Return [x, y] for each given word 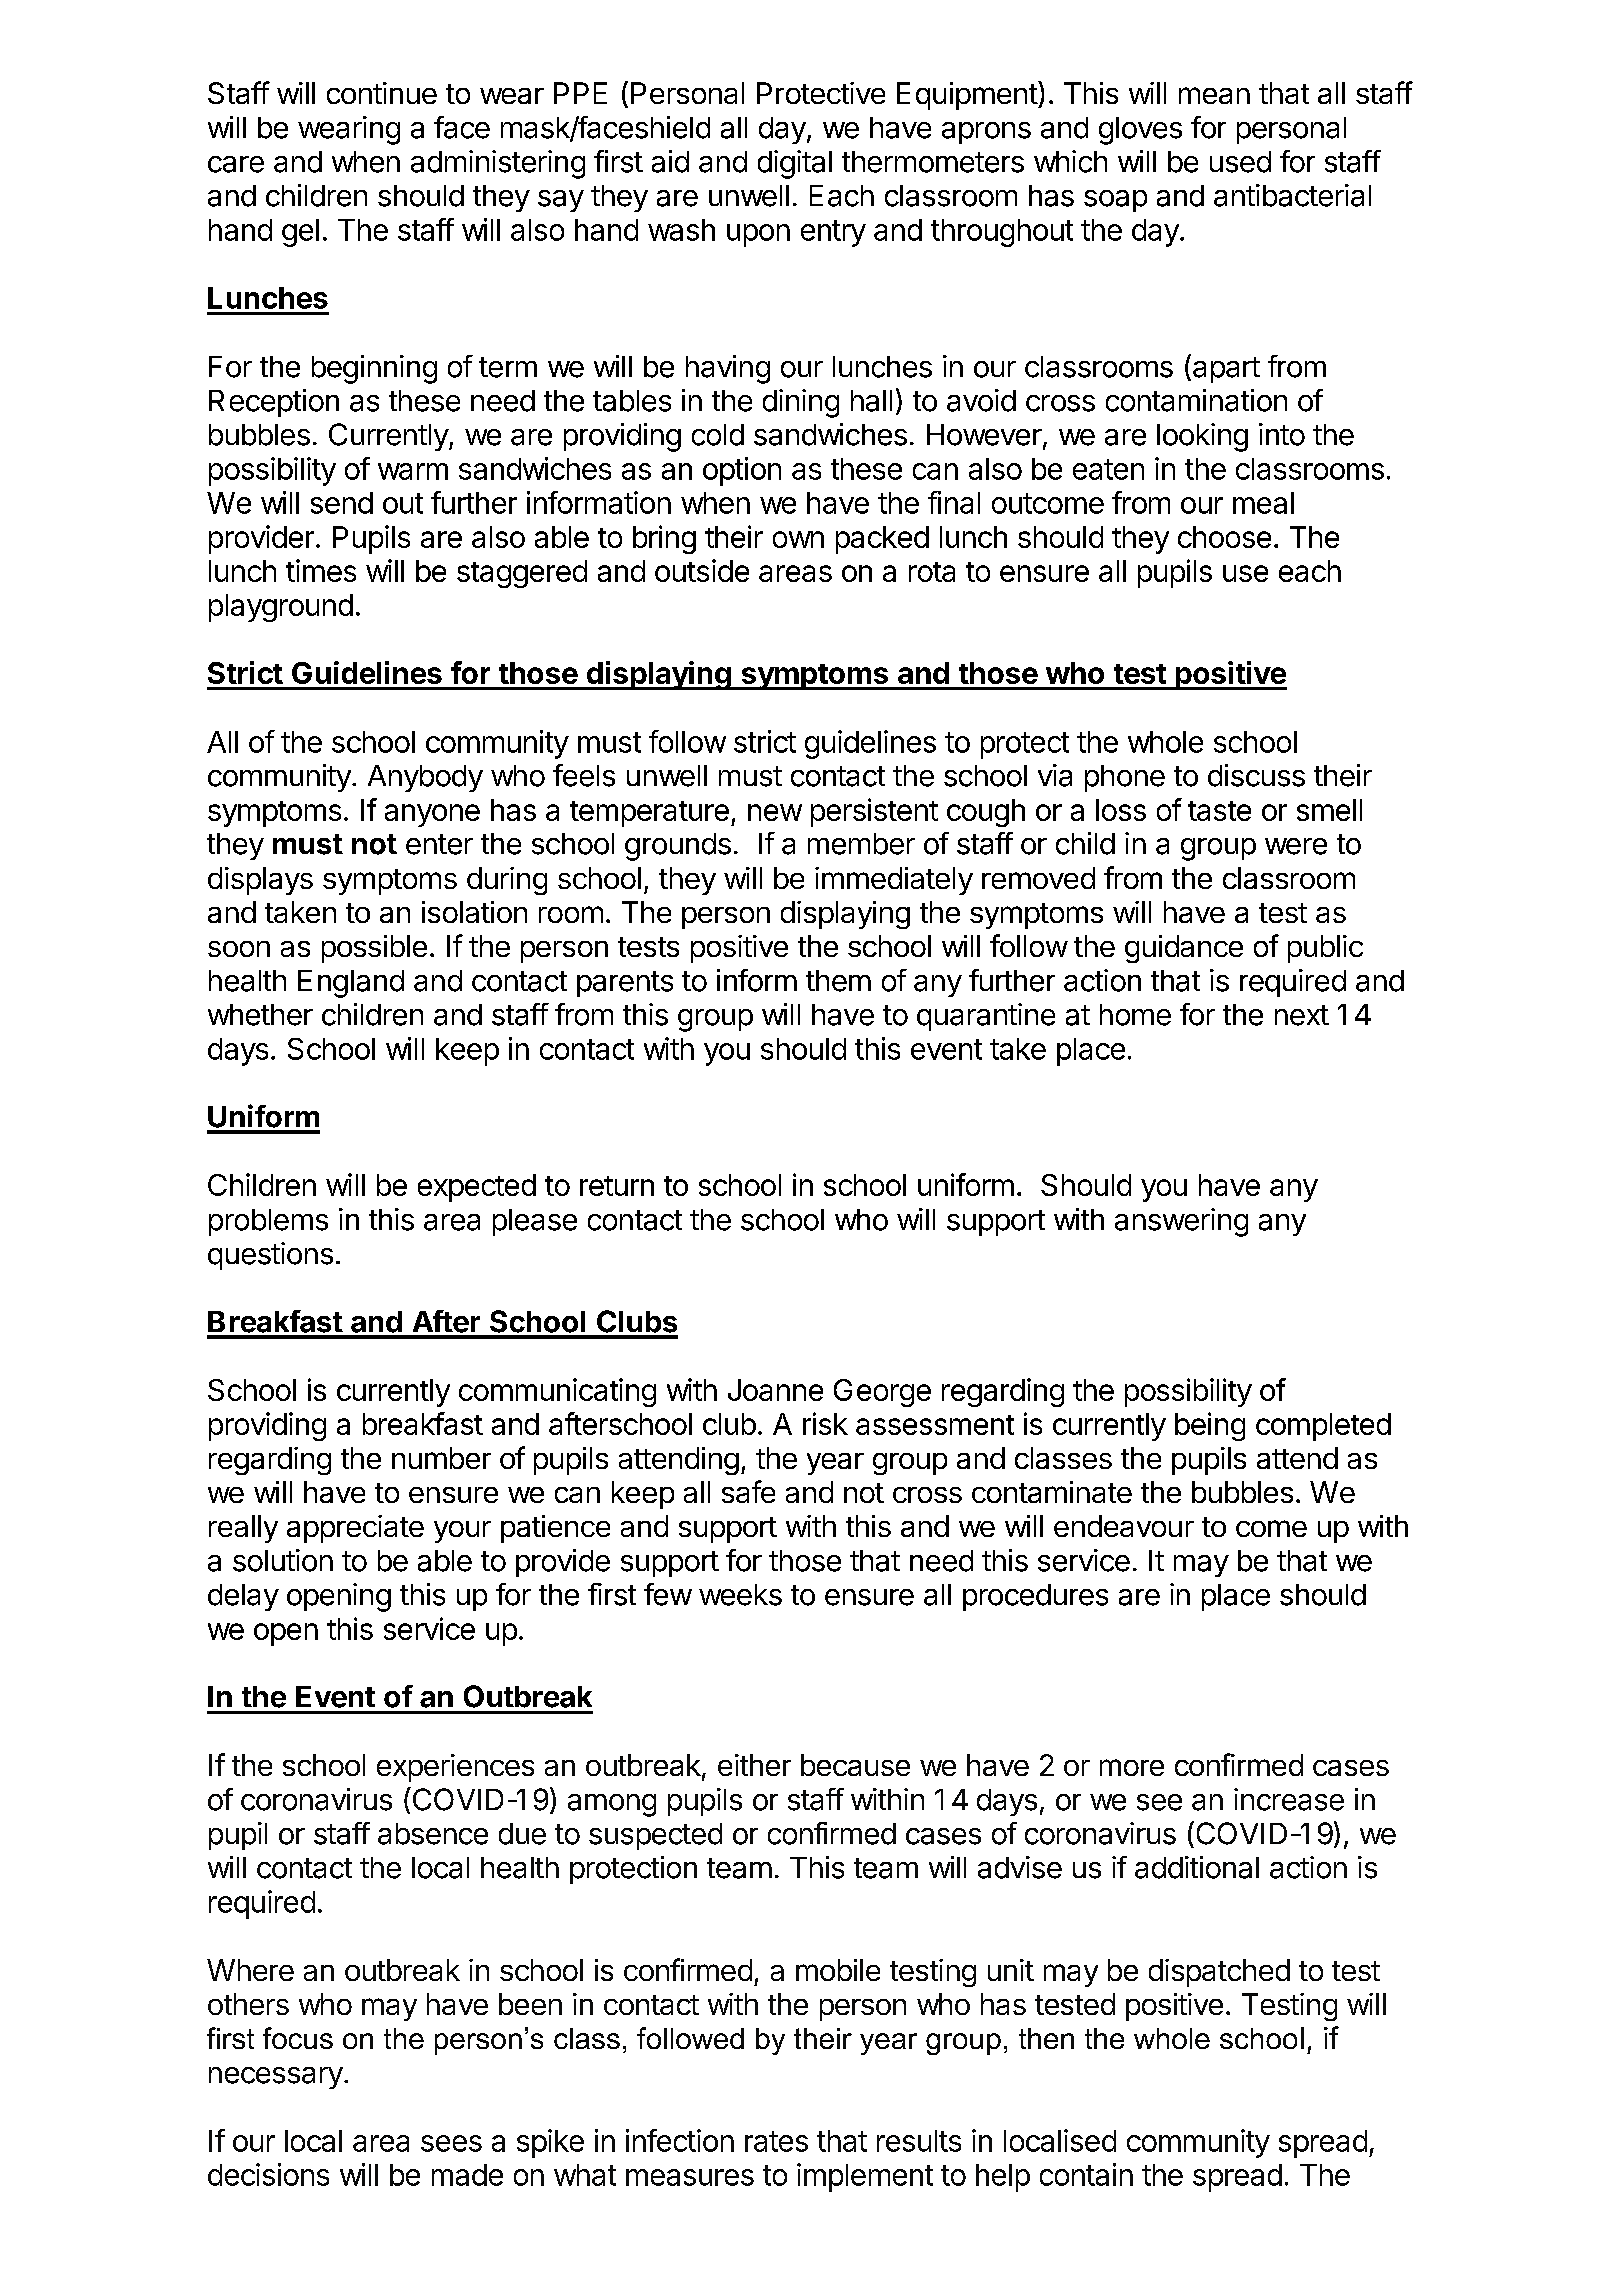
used [1240, 162]
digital [795, 164]
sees [451, 2143]
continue [382, 93]
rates [776, 2141]
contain [1086, 2174]
